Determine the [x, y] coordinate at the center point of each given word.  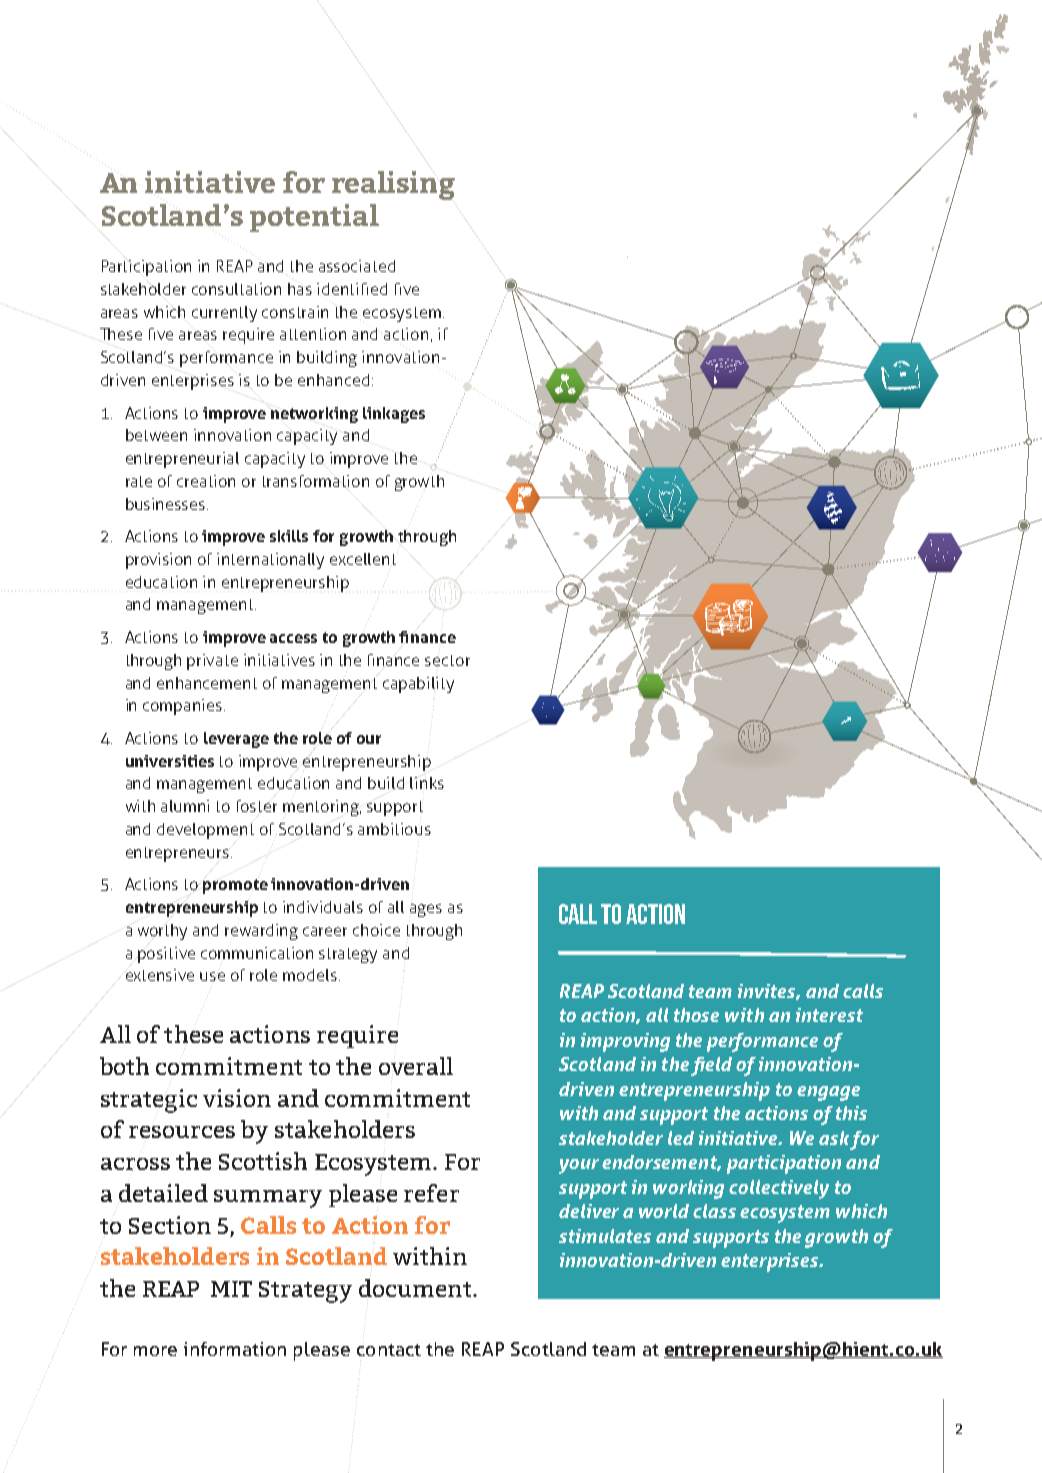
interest [829, 1015]
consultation [236, 289]
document [416, 1288]
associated [357, 266]
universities [170, 761]
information [235, 1349]
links [427, 783]
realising [393, 185]
